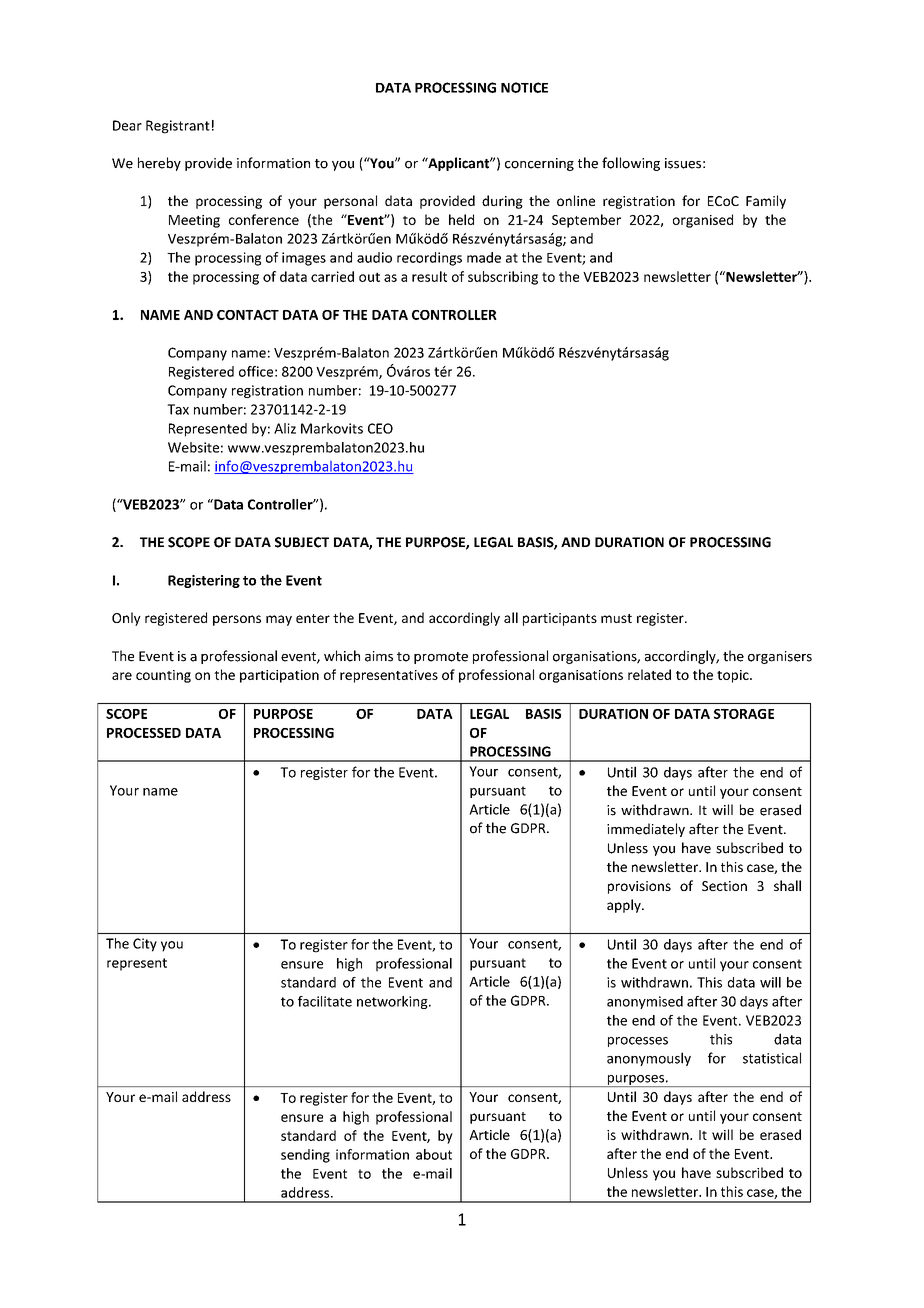 The height and width of the screenshot is (1308, 924). Describe the element at coordinates (631, 164) in the screenshot. I see `following` at that location.
